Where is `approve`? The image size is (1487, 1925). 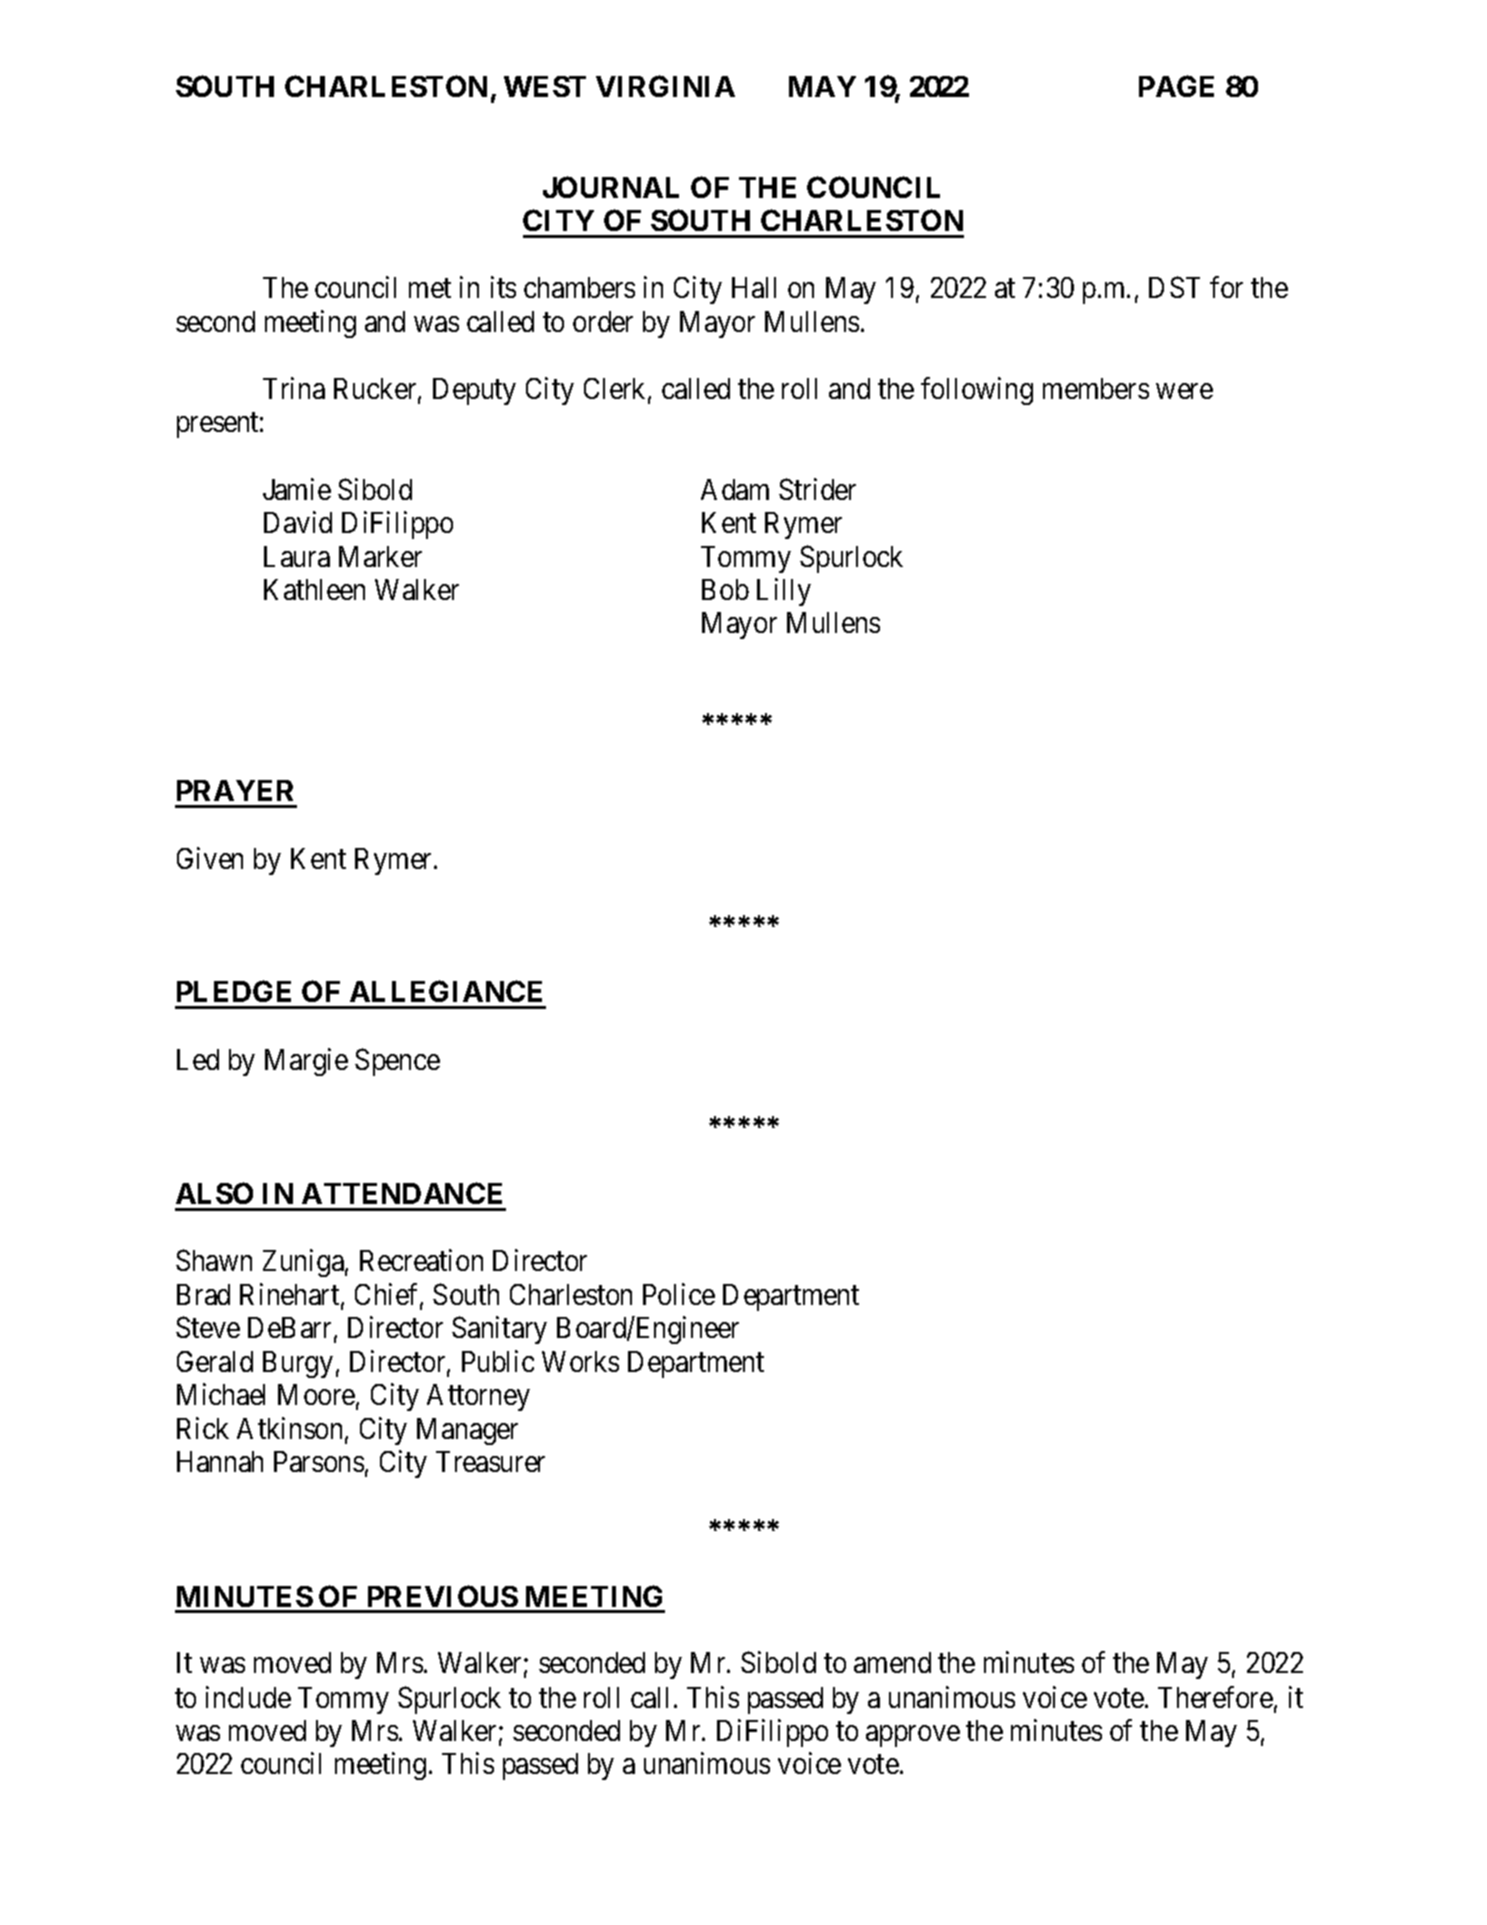
approve is located at coordinates (913, 1736).
